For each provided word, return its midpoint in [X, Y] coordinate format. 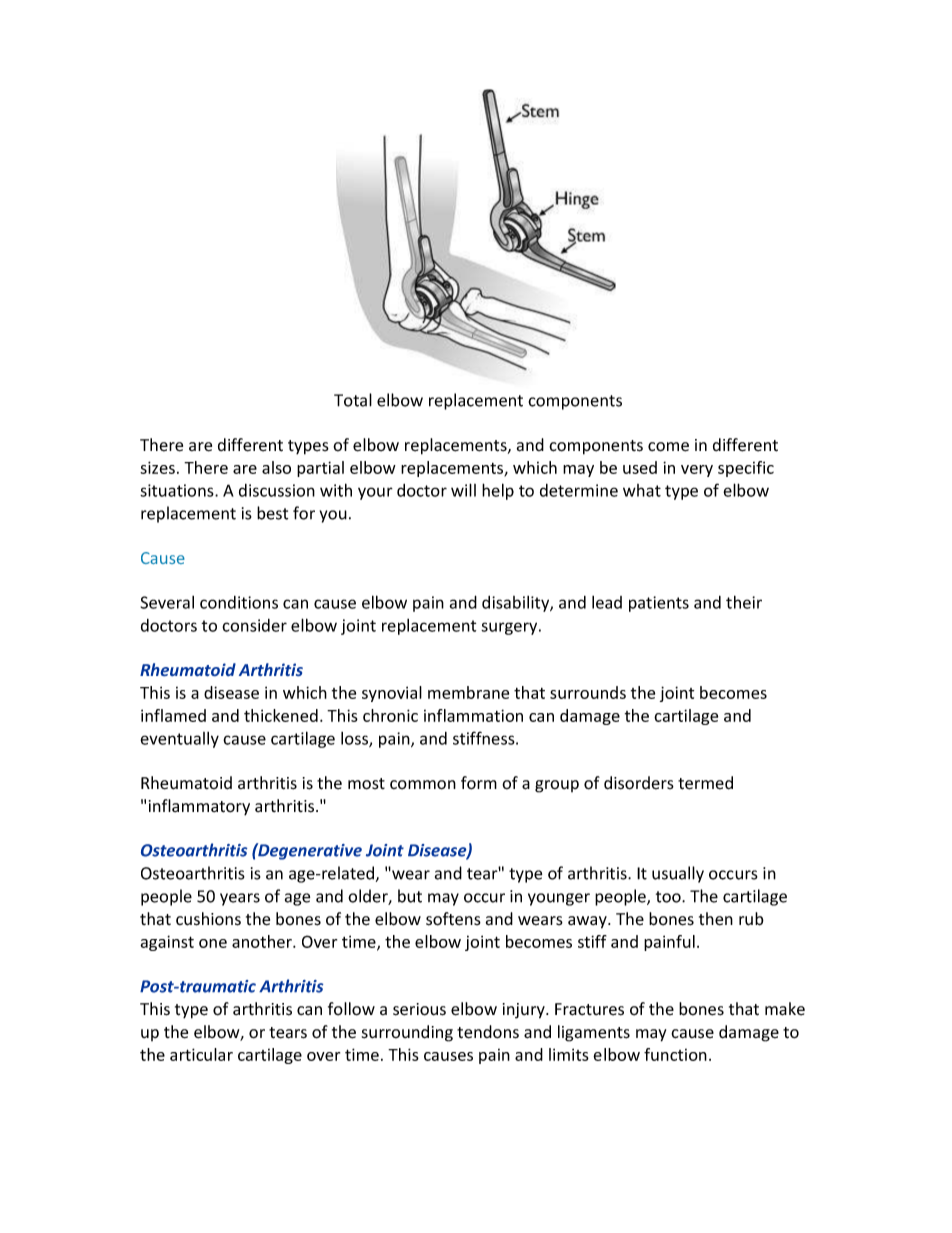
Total [353, 400]
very [697, 471]
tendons [488, 1032]
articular [201, 1054]
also [276, 467]
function [675, 1054]
